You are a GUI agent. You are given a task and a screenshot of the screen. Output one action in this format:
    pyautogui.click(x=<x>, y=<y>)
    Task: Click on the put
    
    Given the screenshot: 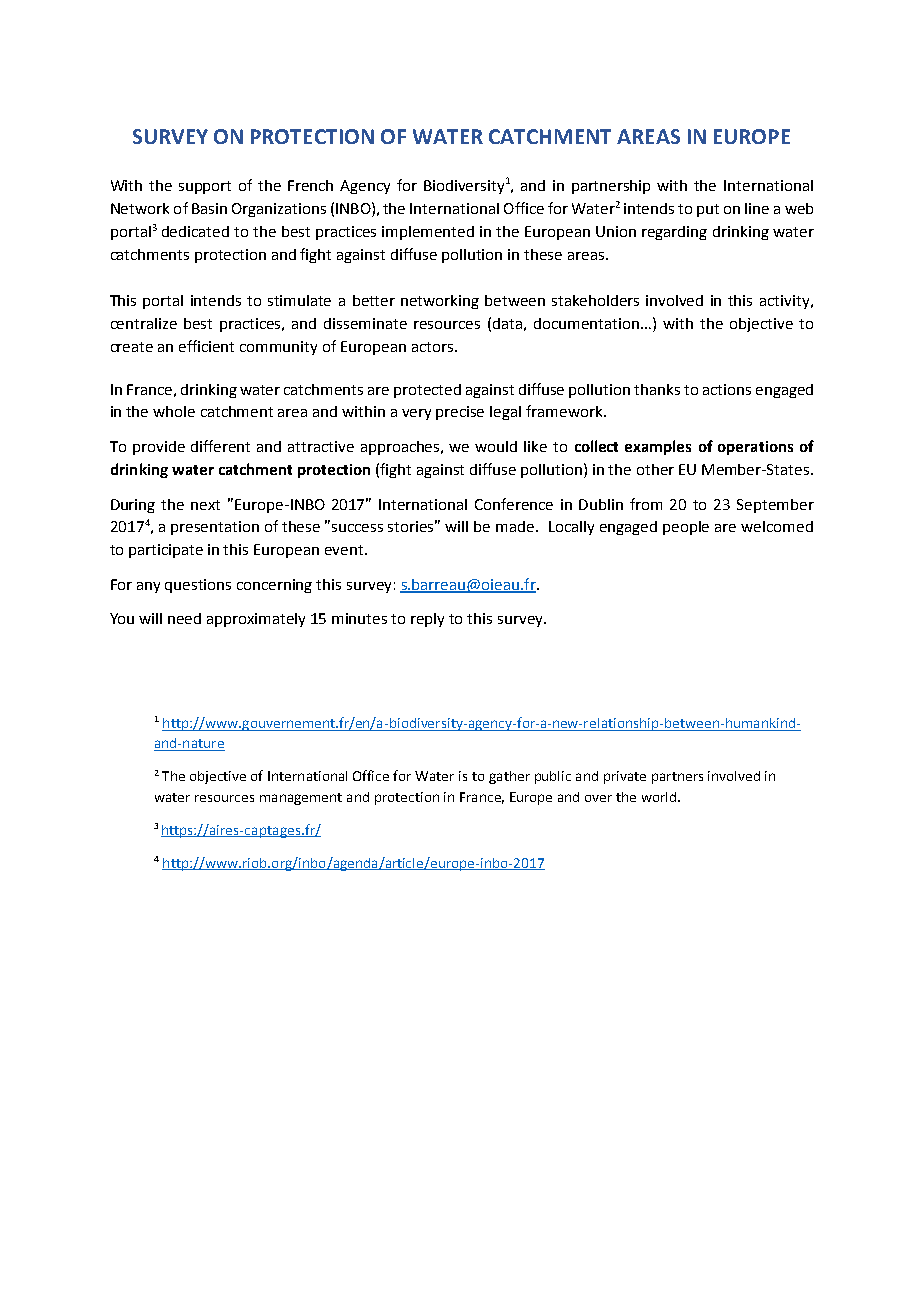 What is the action you would take?
    pyautogui.click(x=708, y=210)
